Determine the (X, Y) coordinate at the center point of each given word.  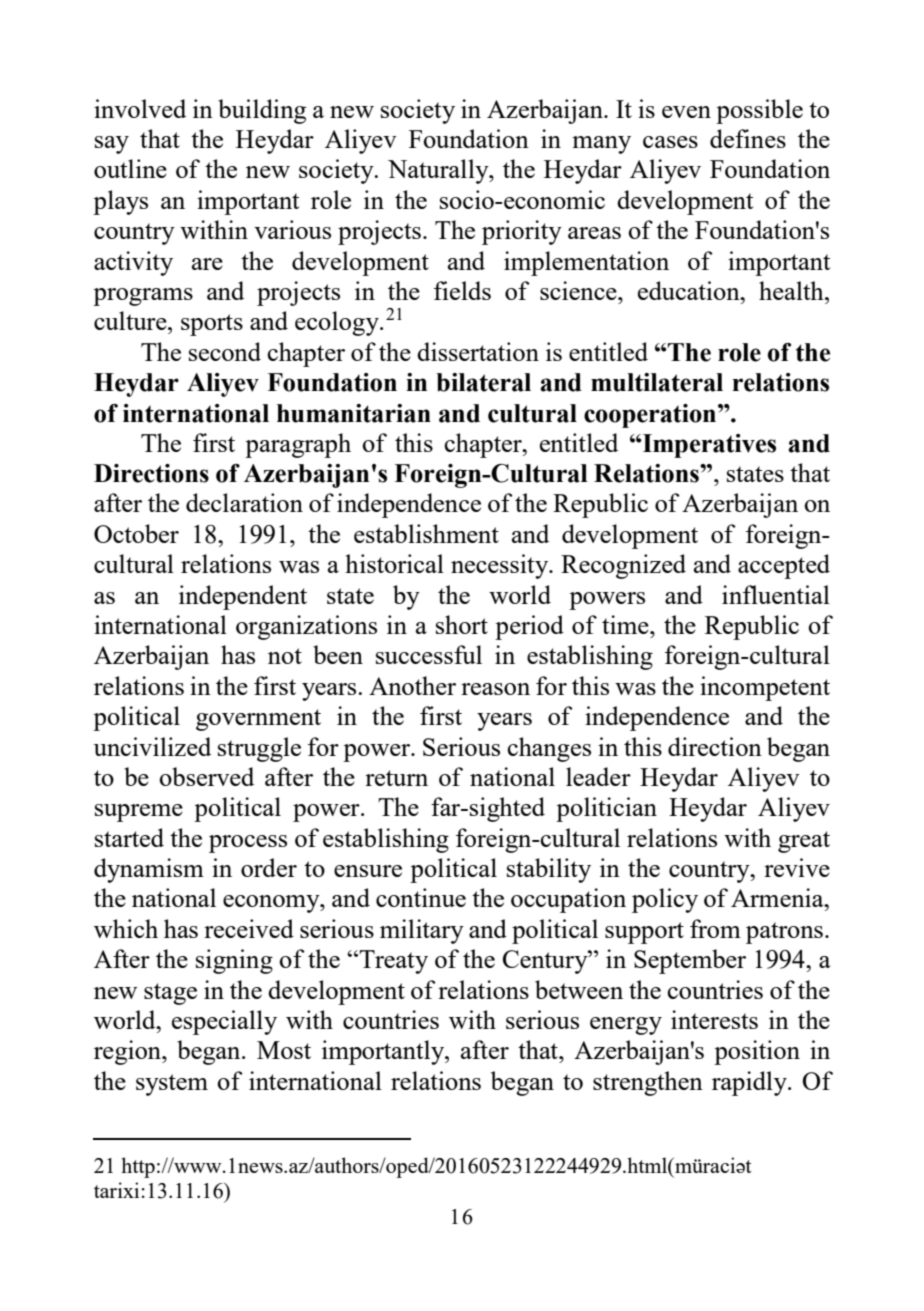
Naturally (439, 171)
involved (140, 108)
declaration (244, 502)
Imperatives (708, 446)
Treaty (392, 962)
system (172, 1085)
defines (748, 138)
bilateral (483, 382)
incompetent (765, 688)
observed (206, 776)
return (396, 778)
